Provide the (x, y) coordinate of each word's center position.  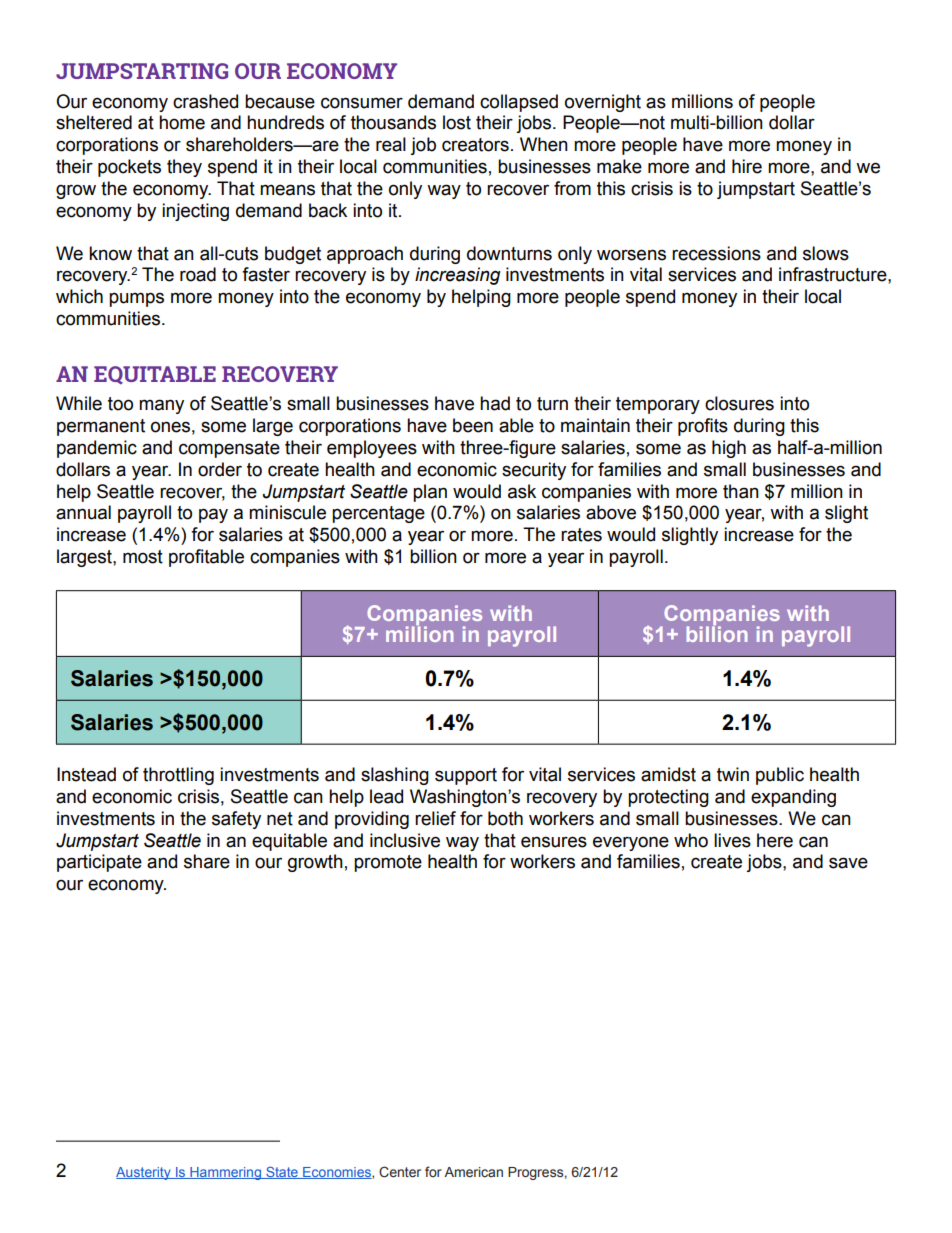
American (473, 1172)
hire (747, 166)
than (741, 491)
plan (430, 493)
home (182, 122)
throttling (178, 776)
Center (400, 1172)
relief (435, 818)
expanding (793, 798)
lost (457, 122)
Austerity (144, 1173)
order (220, 469)
